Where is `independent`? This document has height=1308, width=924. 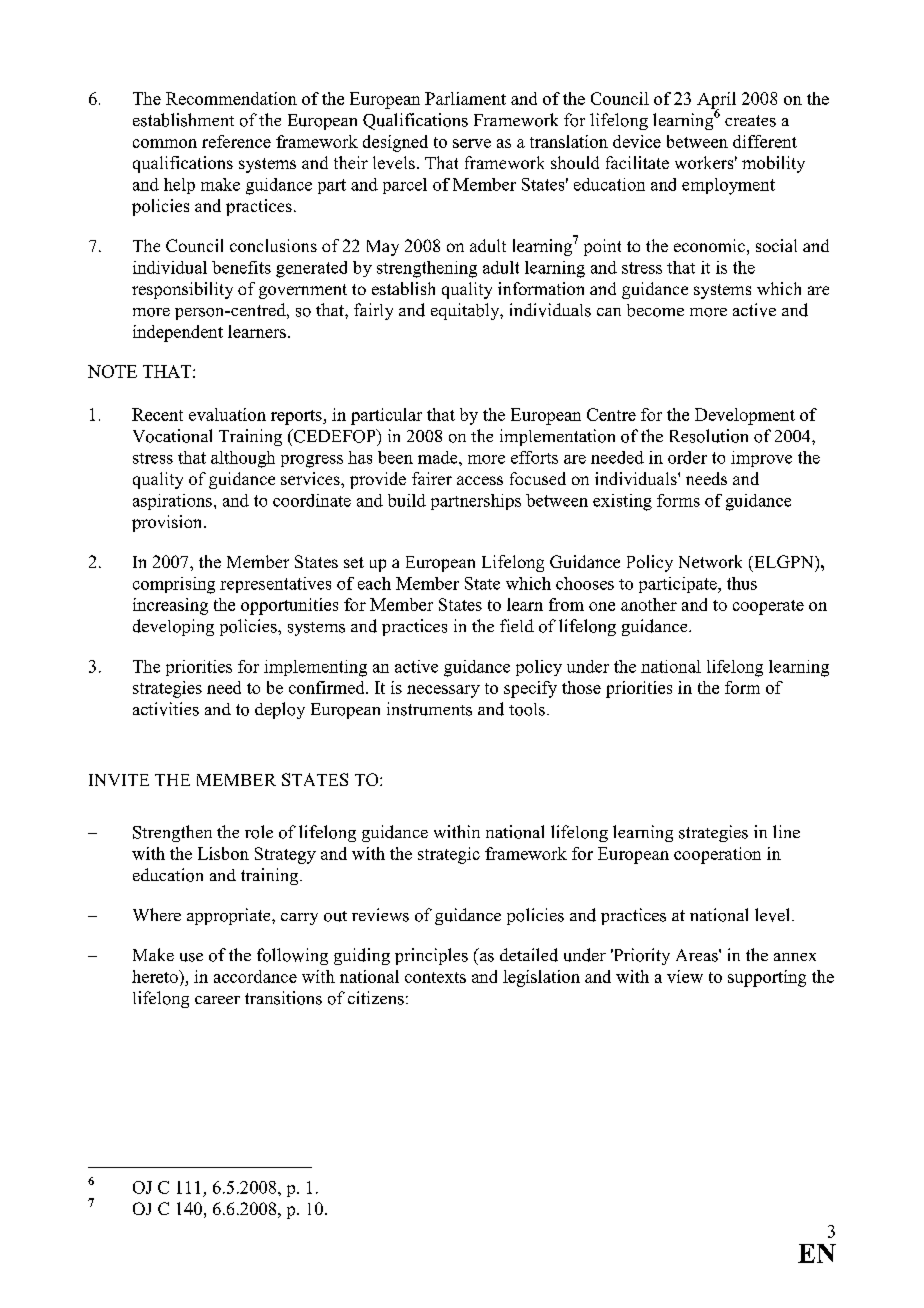 independent is located at coordinates (178, 333).
